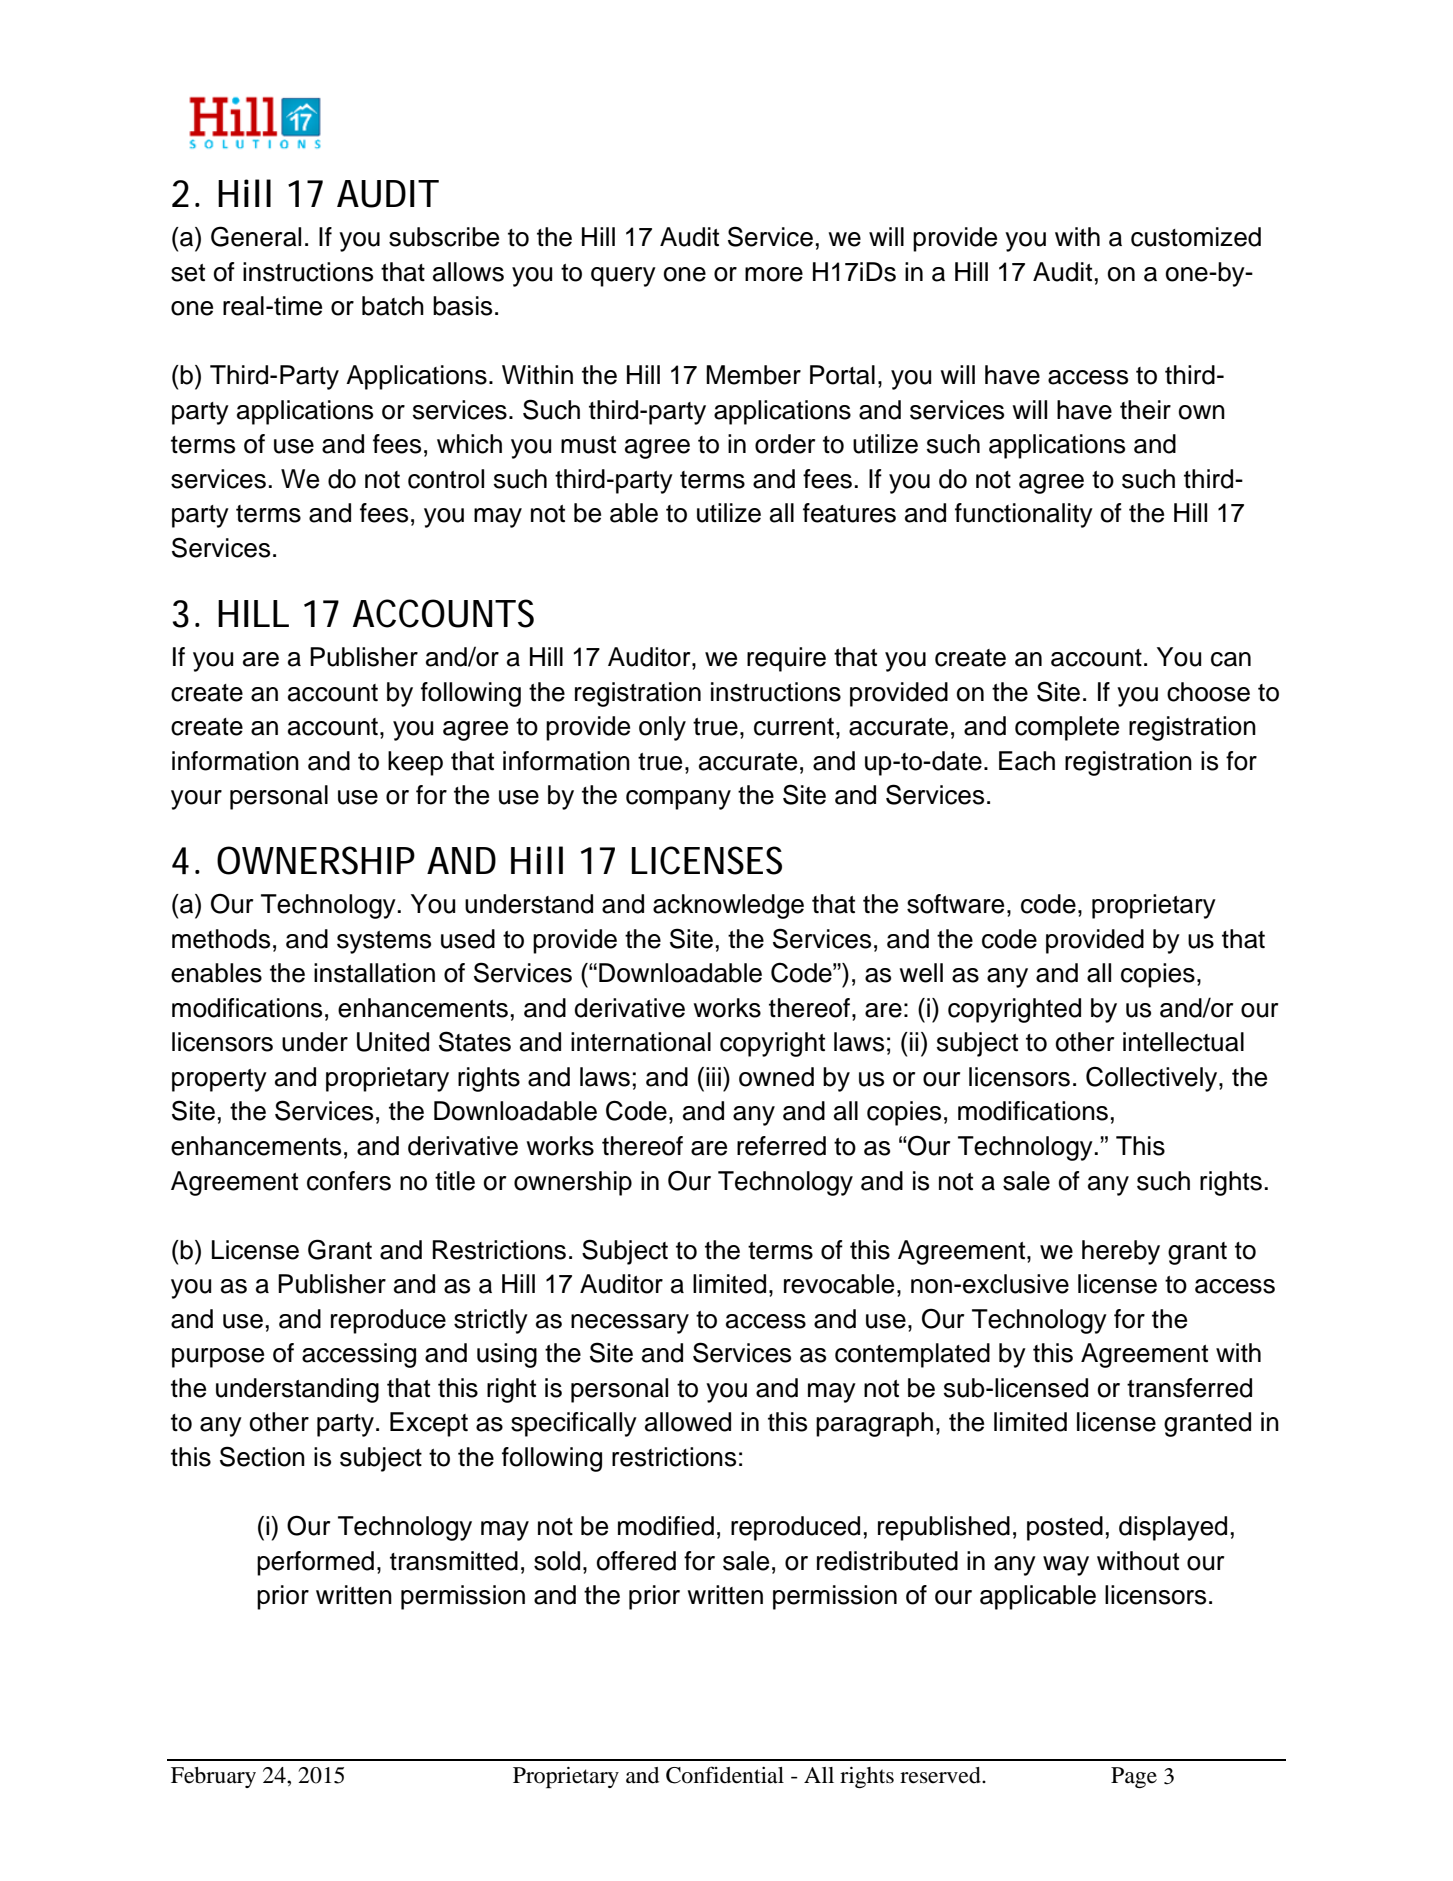  Describe the element at coordinates (213, 1777) in the document. I see `February` at that location.
